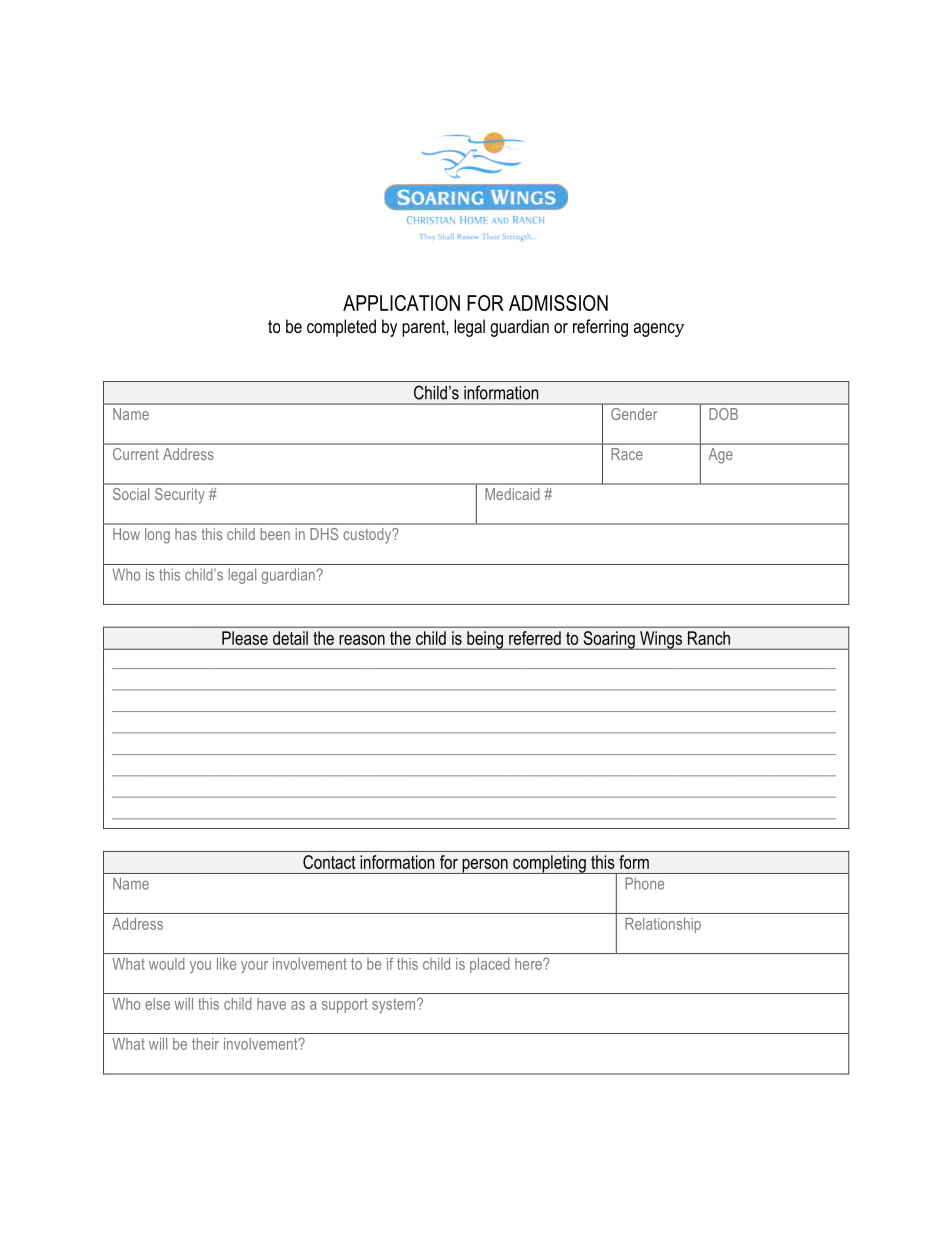 The height and width of the image is (1233, 952). Describe the element at coordinates (659, 330) in the image. I see `agency` at that location.
